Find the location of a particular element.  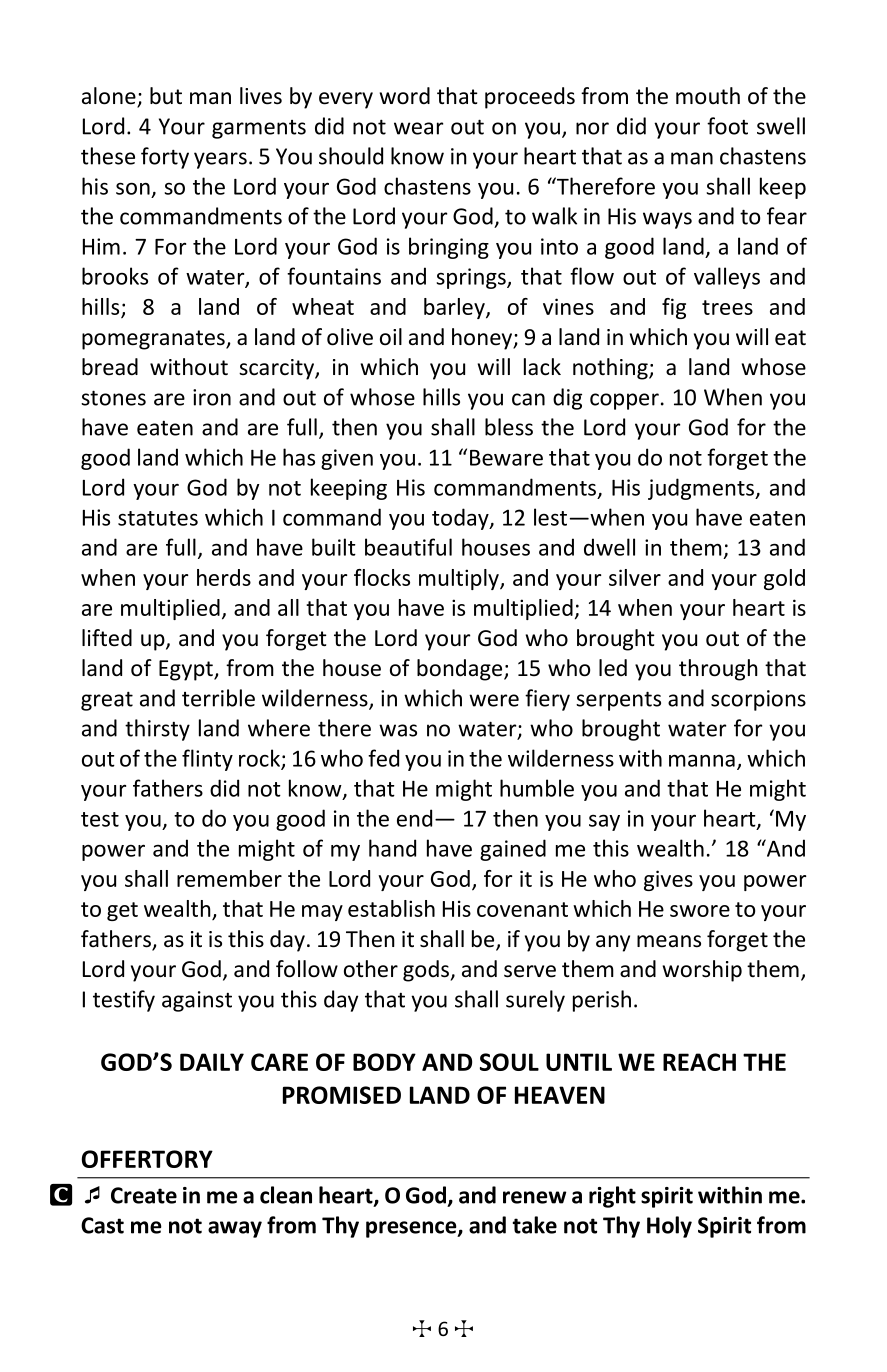

gives is located at coordinates (668, 880).
